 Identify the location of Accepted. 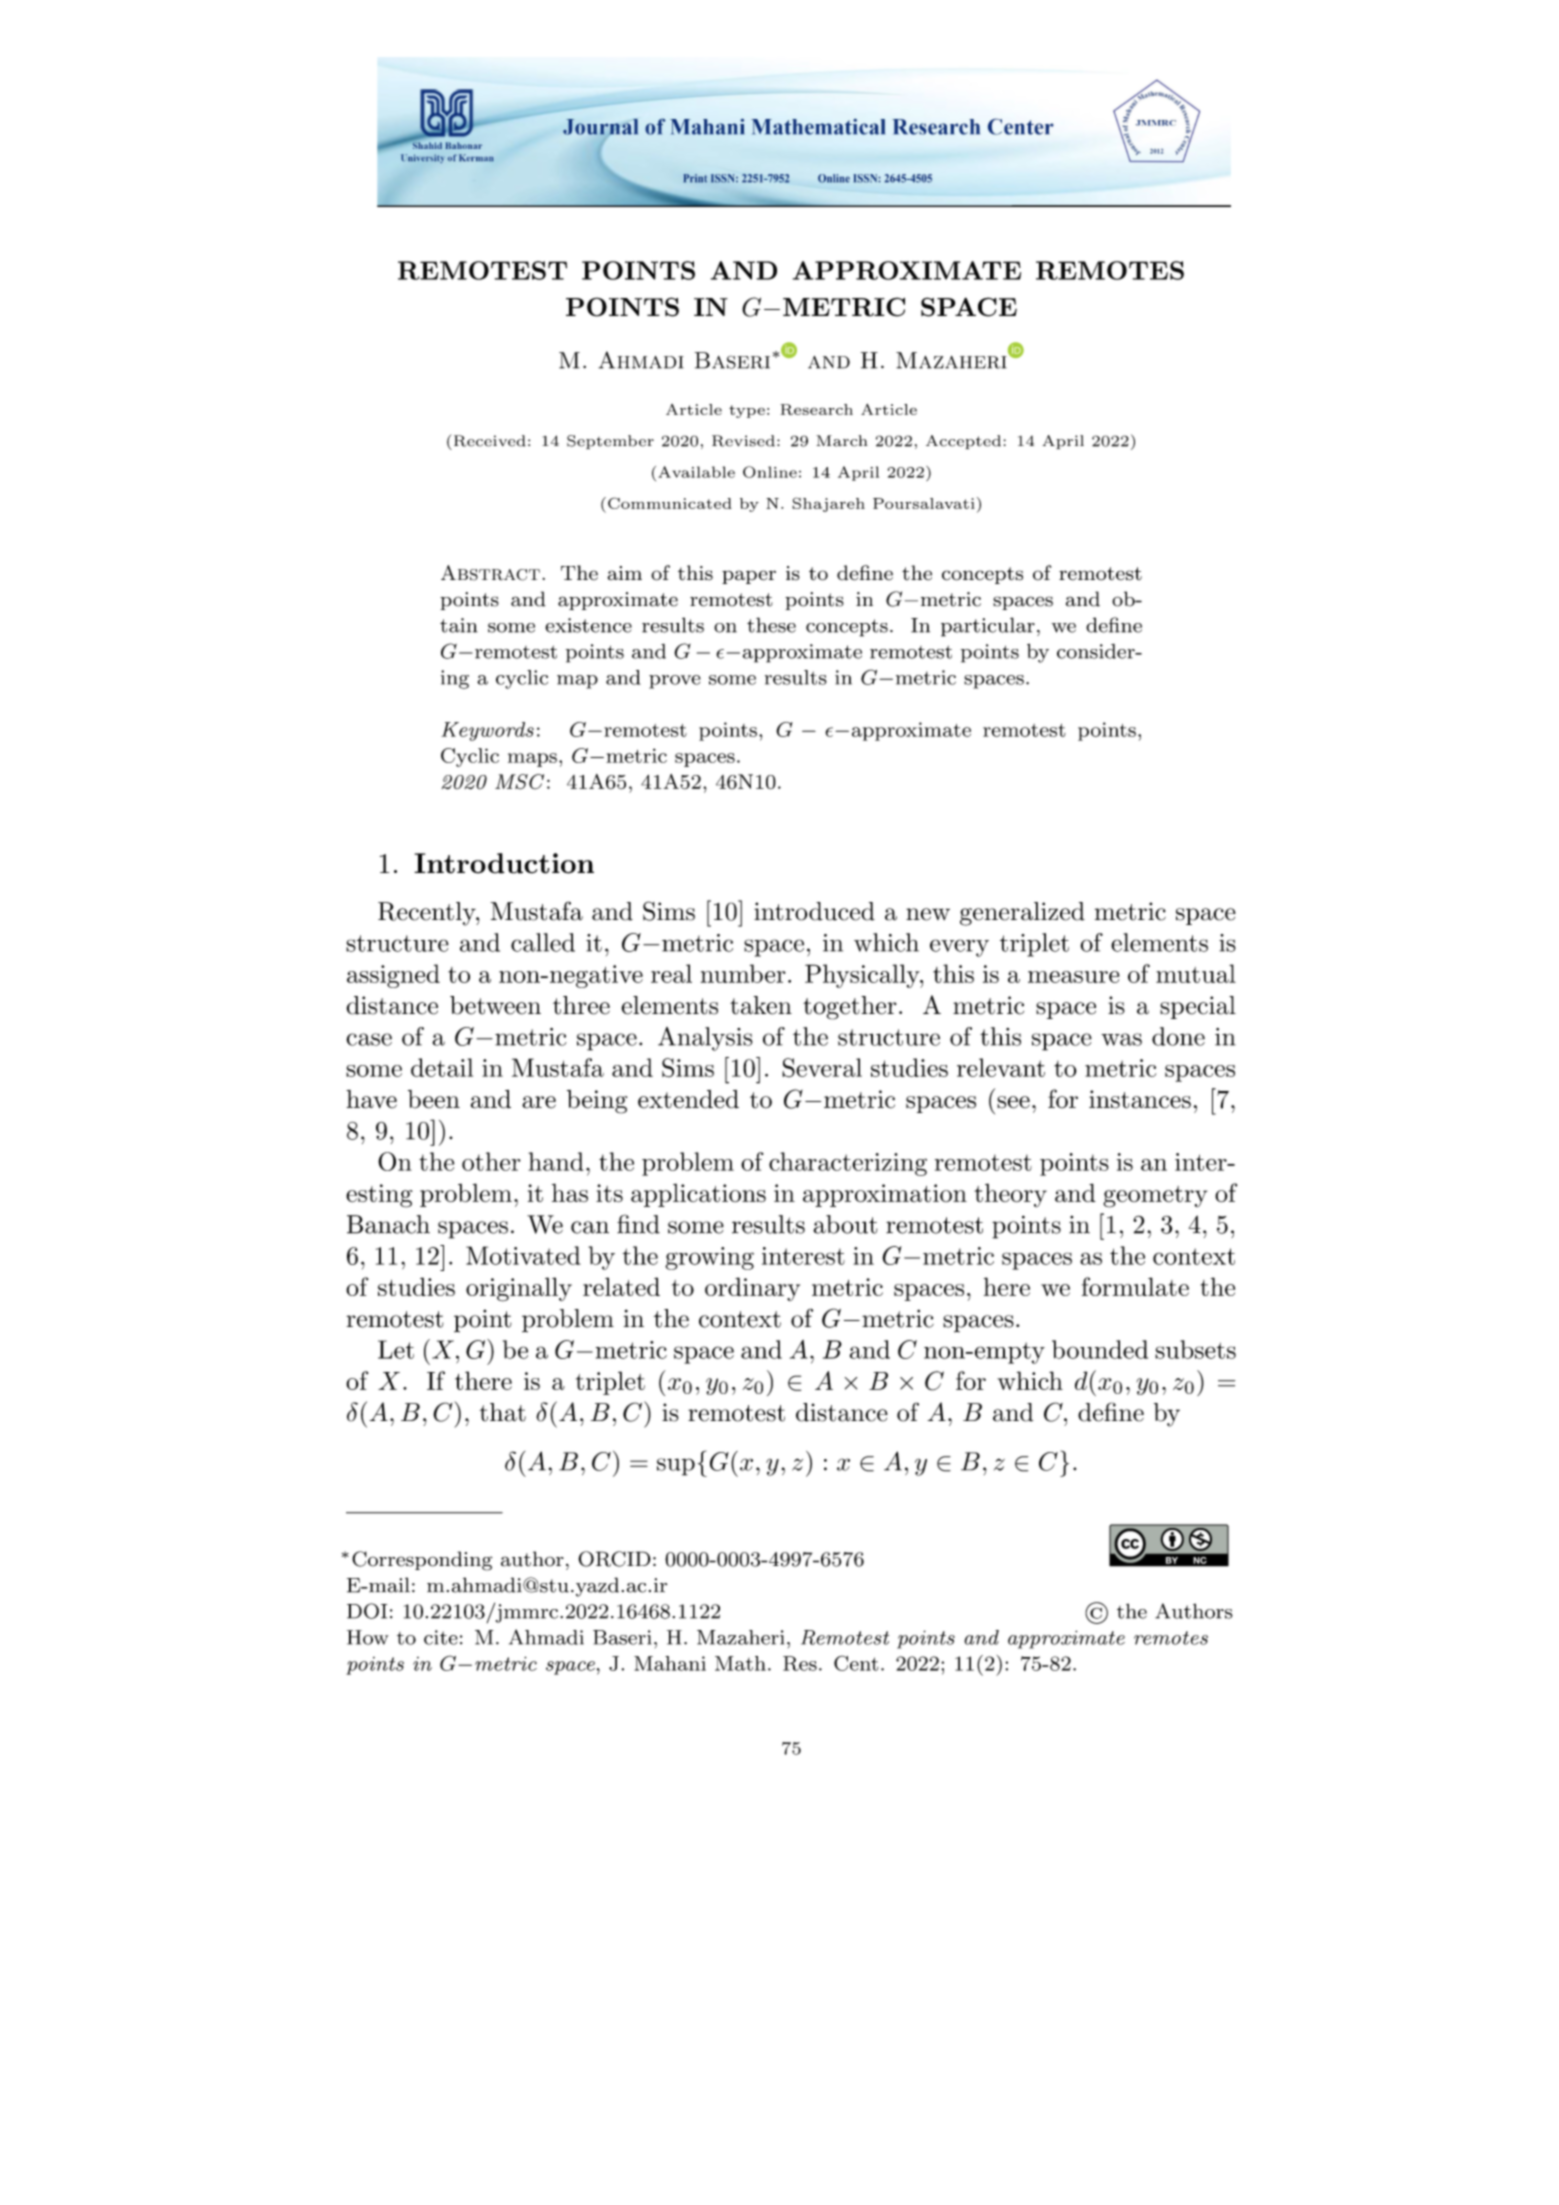
(963, 442).
